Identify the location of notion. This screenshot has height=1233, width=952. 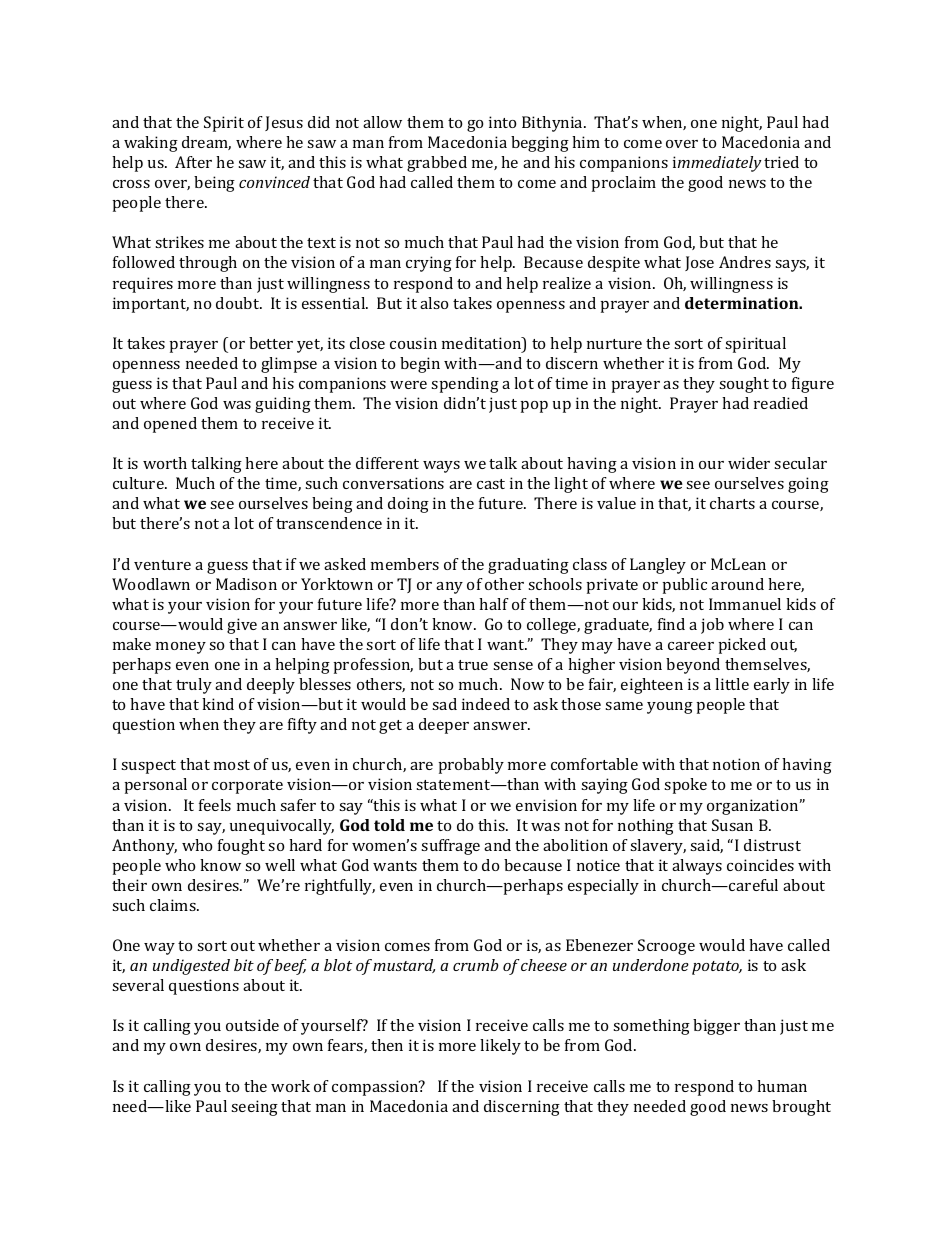
(736, 764).
